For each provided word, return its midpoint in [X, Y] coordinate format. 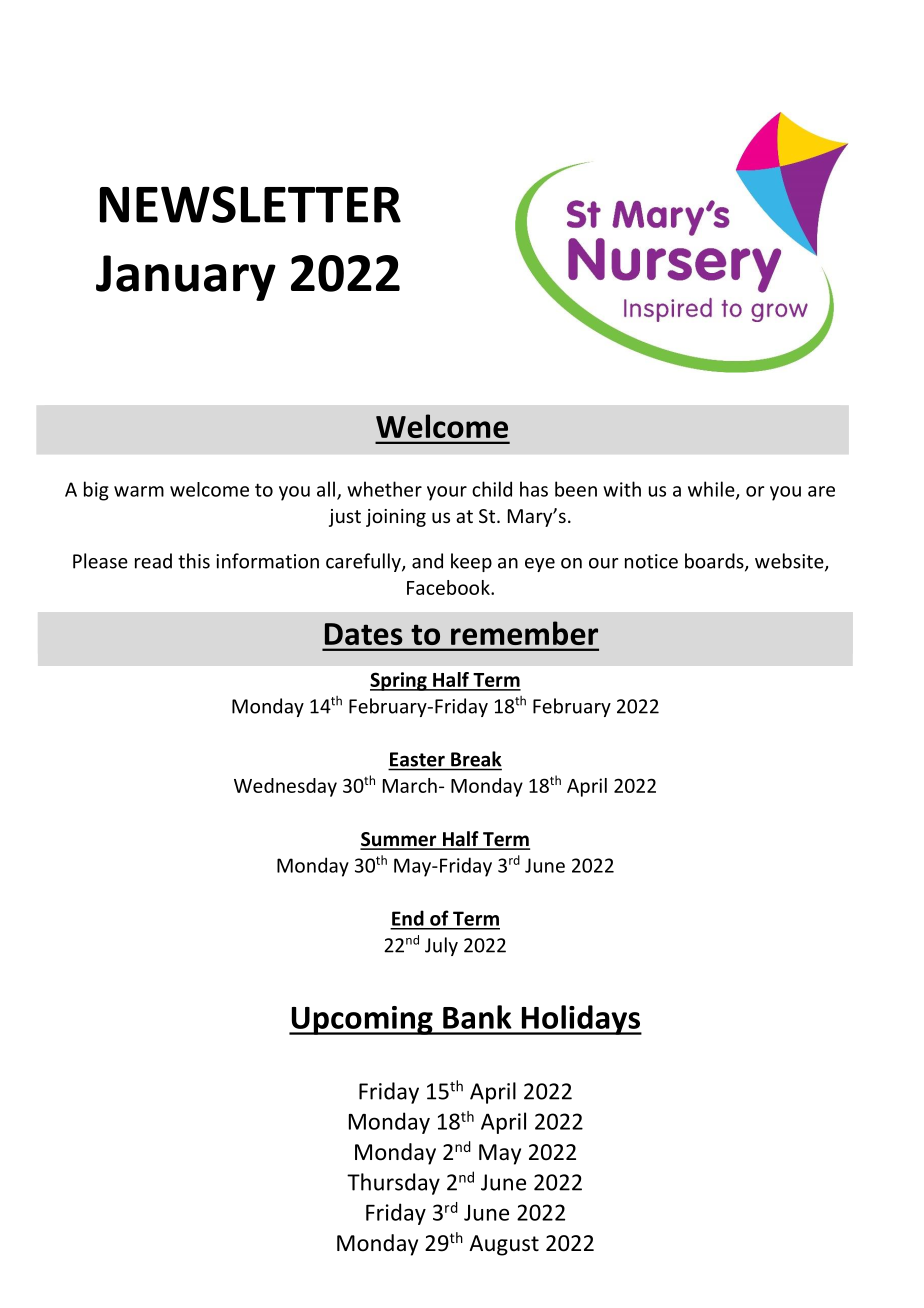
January [186, 278]
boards [715, 562]
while [712, 490]
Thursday [393, 1184]
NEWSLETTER [250, 204]
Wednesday [285, 787]
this [194, 561]
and [427, 561]
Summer [399, 840]
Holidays [580, 1020]
